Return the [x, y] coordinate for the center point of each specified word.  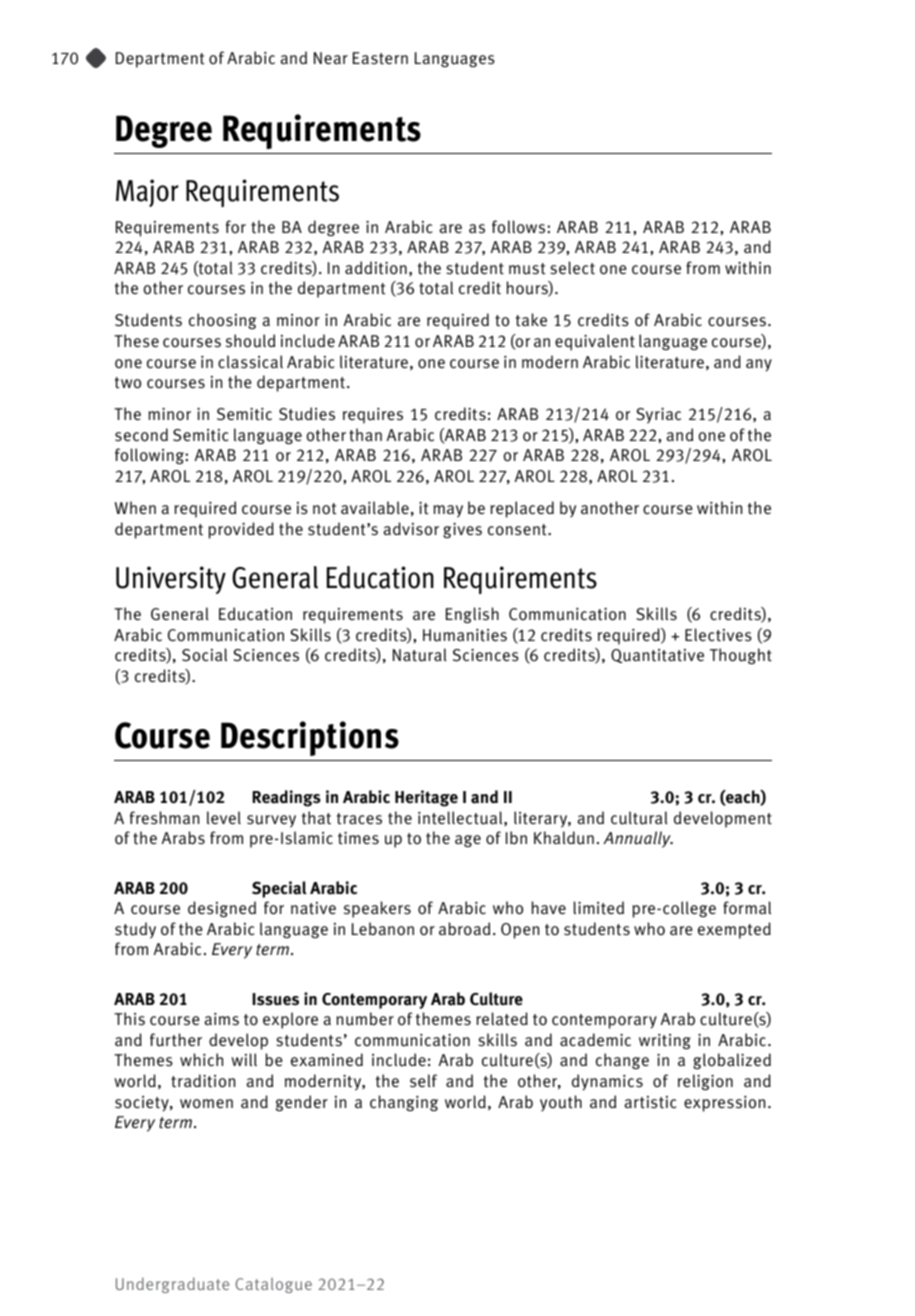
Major [147, 193]
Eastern [380, 58]
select [572, 268]
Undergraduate [172, 1285]
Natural [420, 655]
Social [204, 655]
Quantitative [657, 656]
